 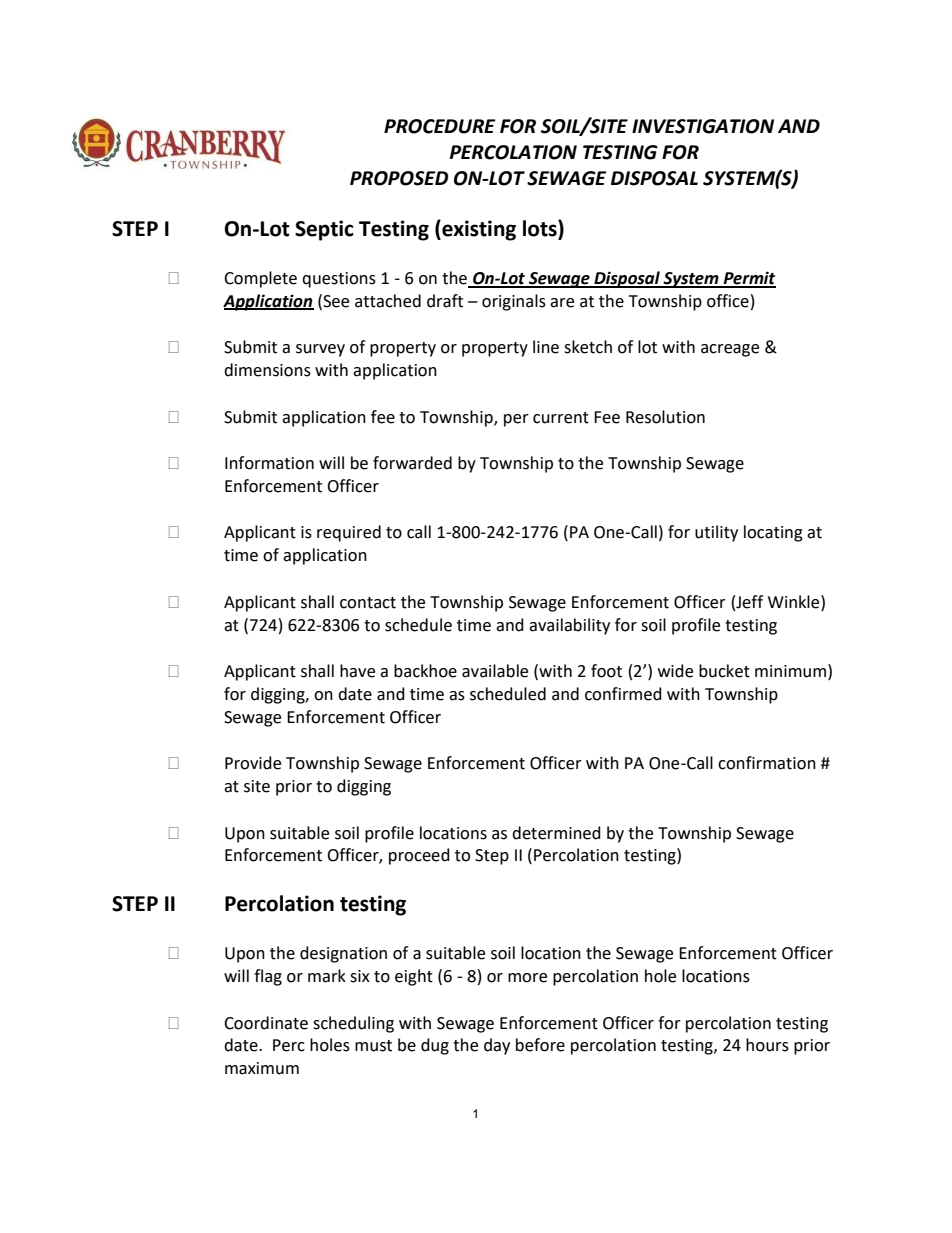 I want to click on scheduling, so click(x=353, y=1024).
